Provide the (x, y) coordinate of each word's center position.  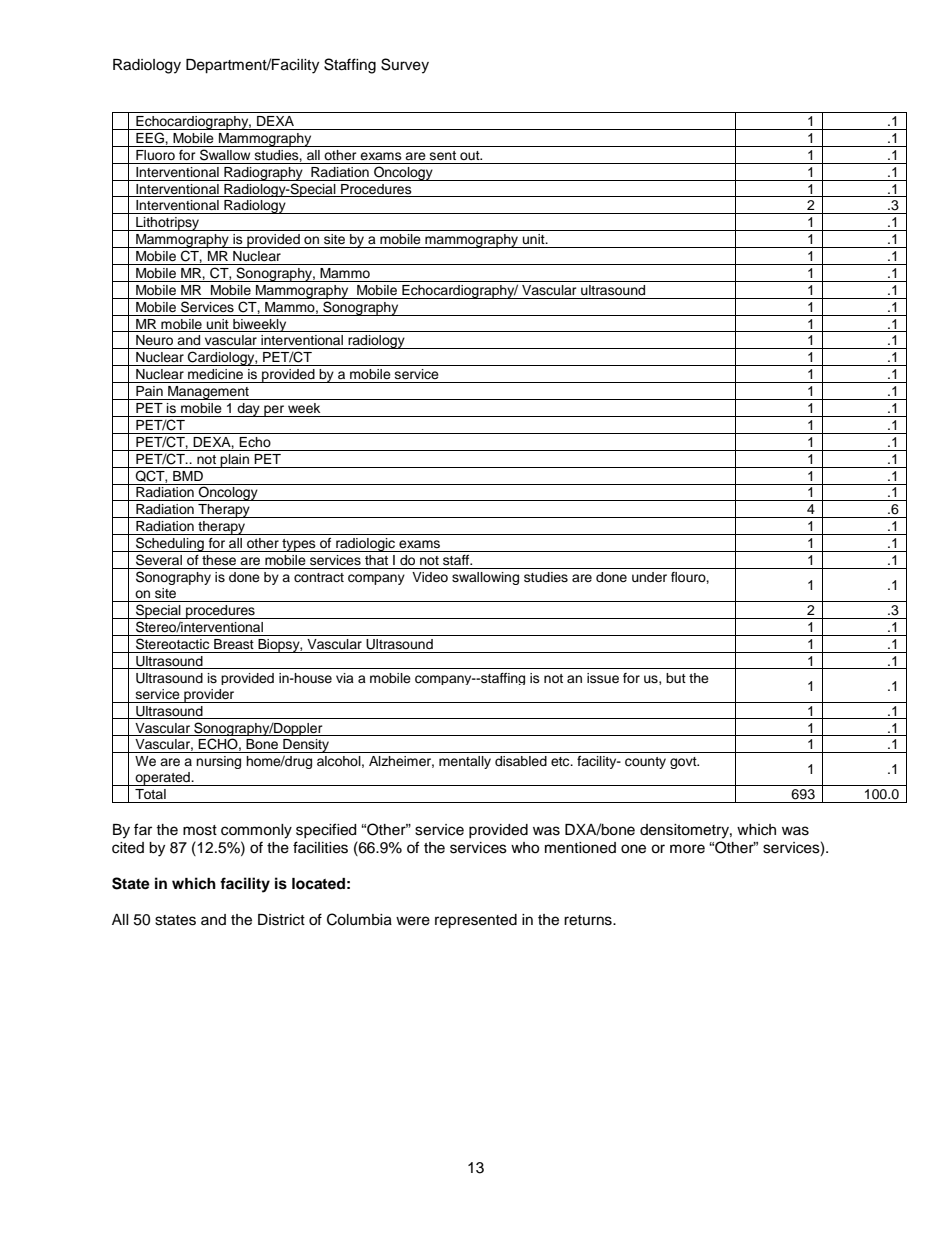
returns (589, 920)
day (248, 410)
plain (235, 461)
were (413, 921)
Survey (405, 66)
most (200, 830)
